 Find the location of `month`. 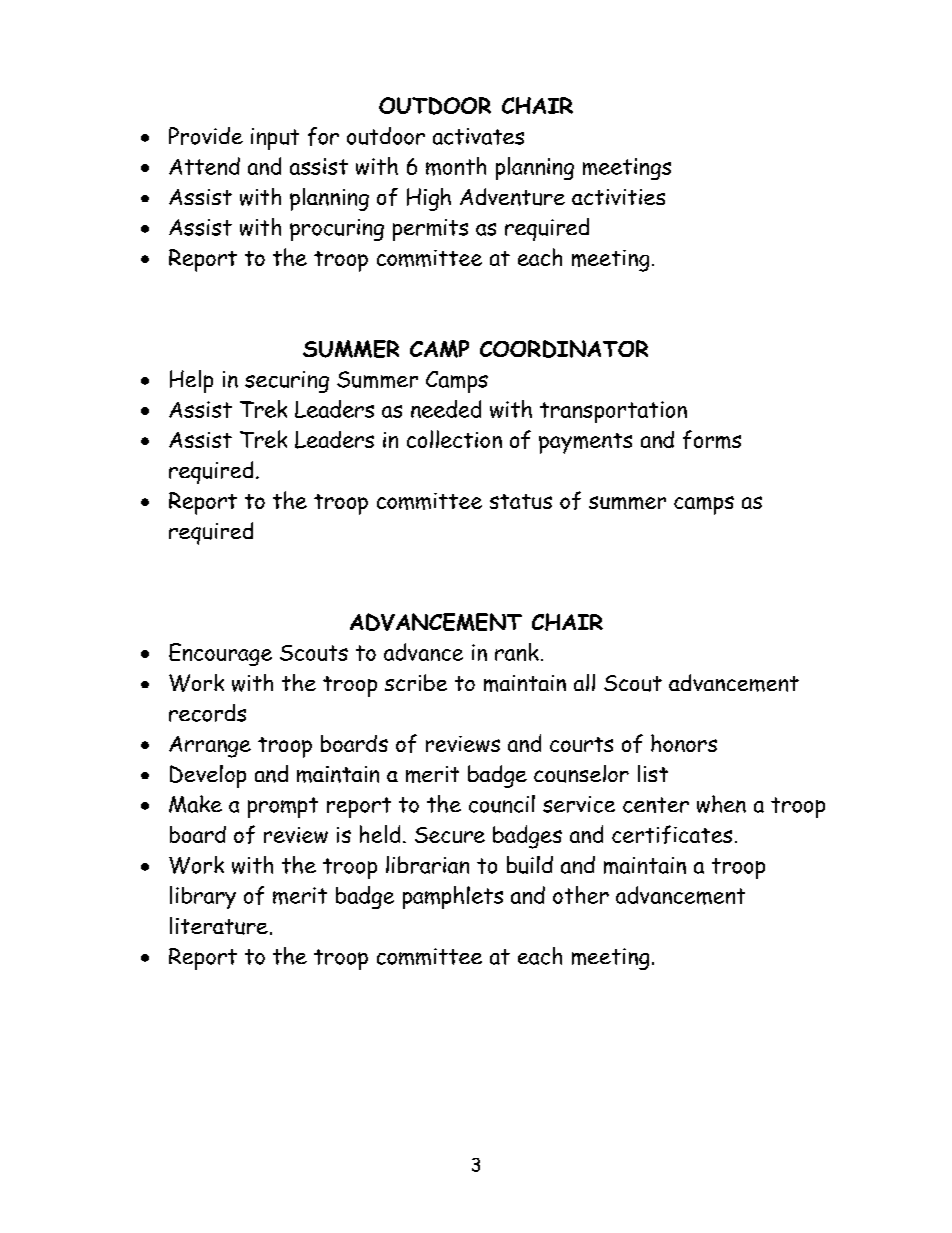

month is located at coordinates (456, 166).
